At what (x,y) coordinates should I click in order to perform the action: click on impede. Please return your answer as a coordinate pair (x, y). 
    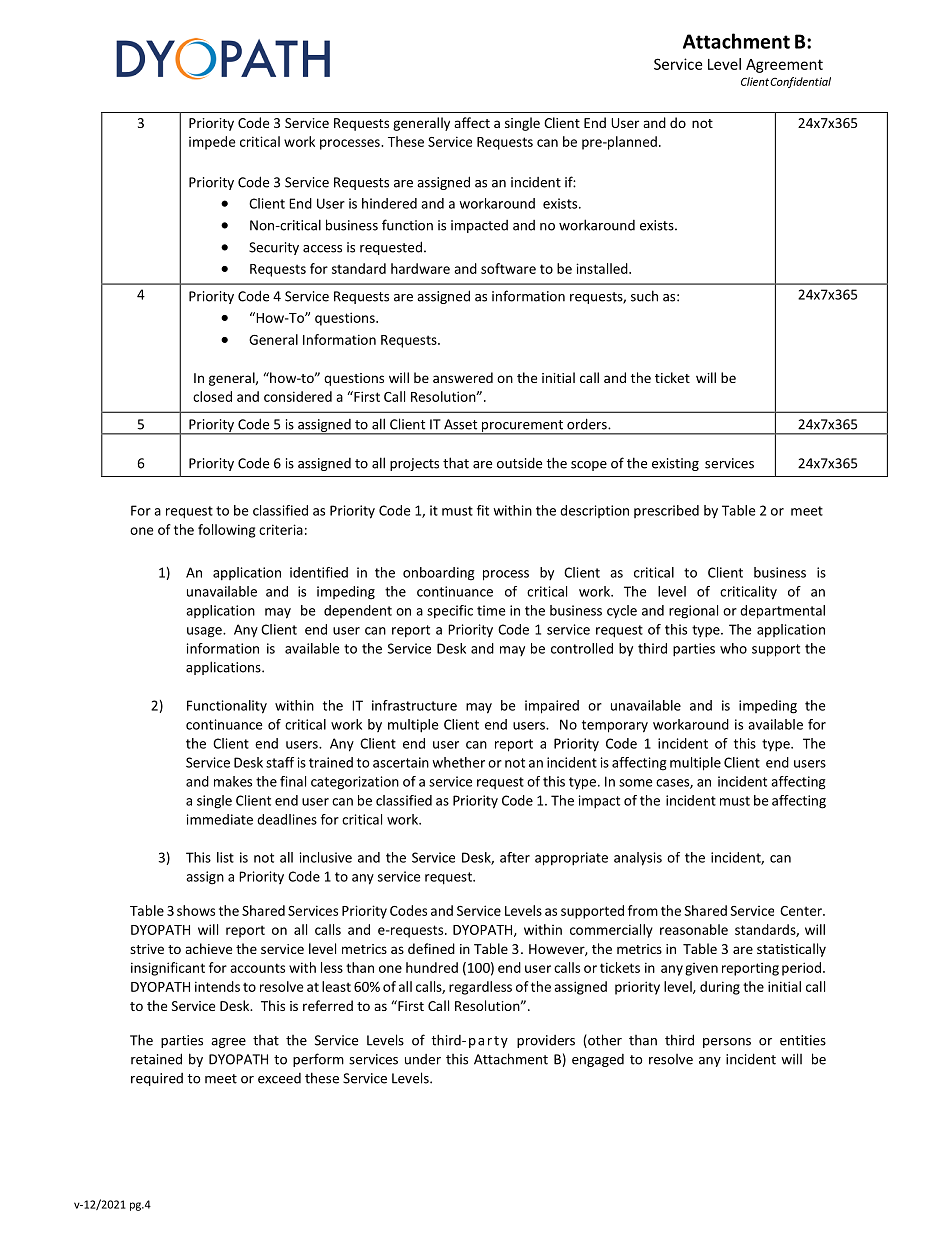
    Looking at the image, I should click on (212, 143).
